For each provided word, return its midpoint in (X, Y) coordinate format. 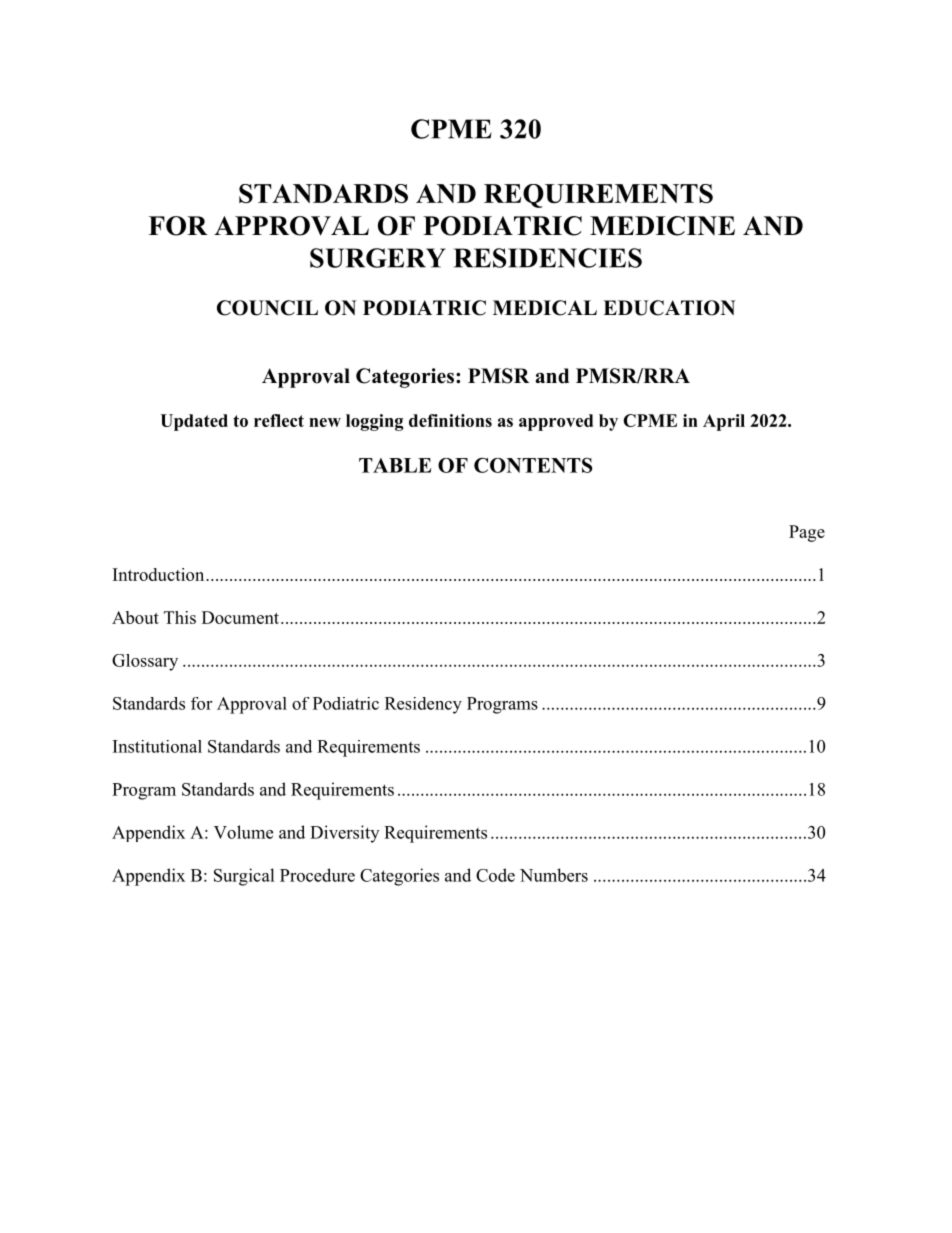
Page (807, 533)
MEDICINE (662, 226)
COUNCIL (267, 308)
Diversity (344, 834)
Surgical (244, 877)
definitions (450, 420)
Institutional (157, 746)
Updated (194, 422)
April (724, 422)
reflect (279, 420)
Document (240, 617)
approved (556, 422)
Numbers (554, 875)
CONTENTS (533, 465)
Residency (423, 705)
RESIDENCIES (548, 258)
